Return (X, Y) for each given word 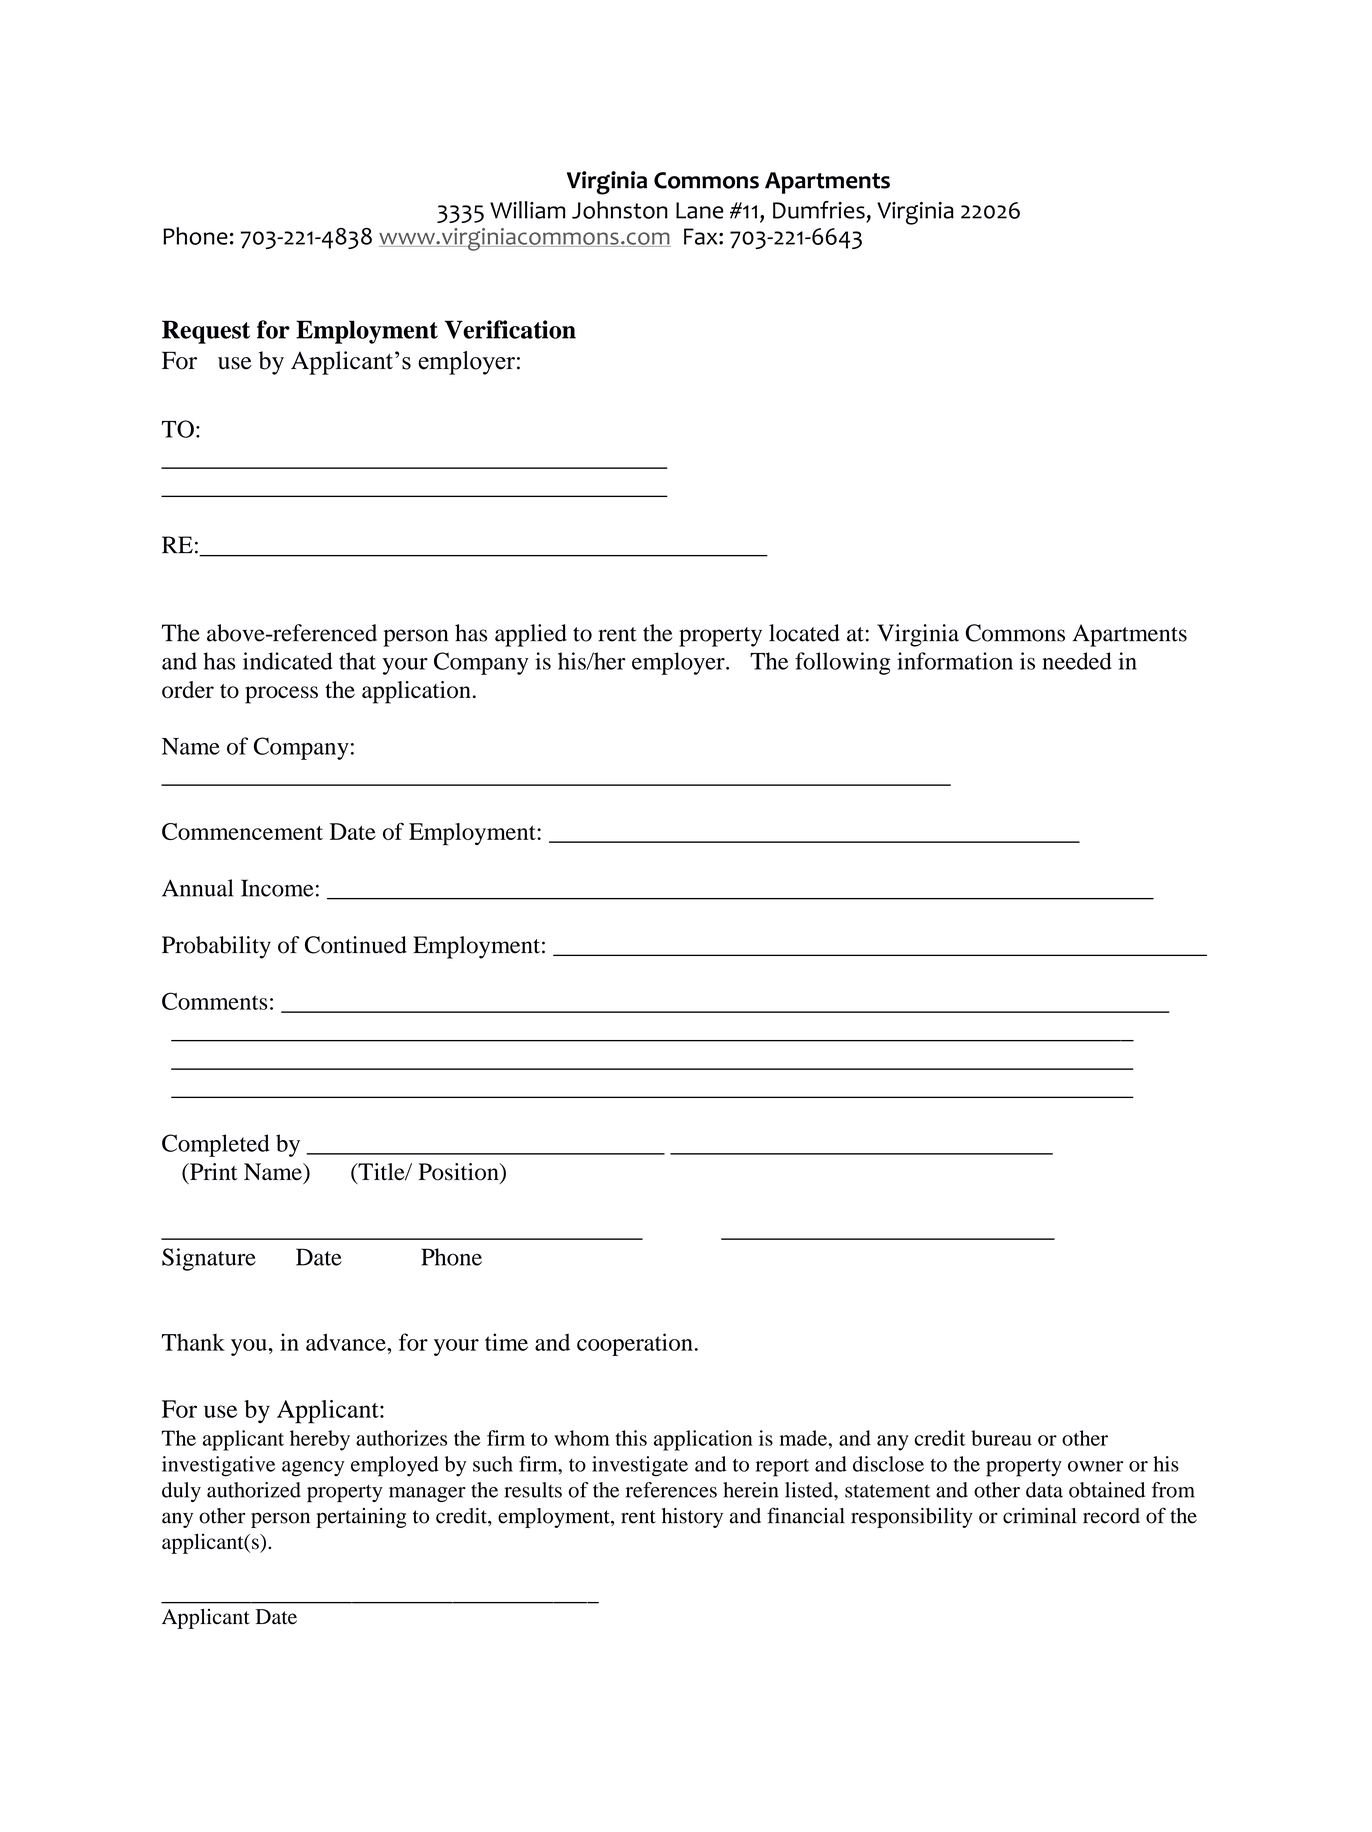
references (671, 1490)
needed (1077, 661)
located (804, 633)
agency (313, 1469)
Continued (356, 945)
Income (277, 888)
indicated (288, 661)
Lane (700, 210)
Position (460, 1173)
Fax (702, 236)
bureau (1001, 1438)
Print (213, 1172)
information (955, 661)
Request (206, 332)
